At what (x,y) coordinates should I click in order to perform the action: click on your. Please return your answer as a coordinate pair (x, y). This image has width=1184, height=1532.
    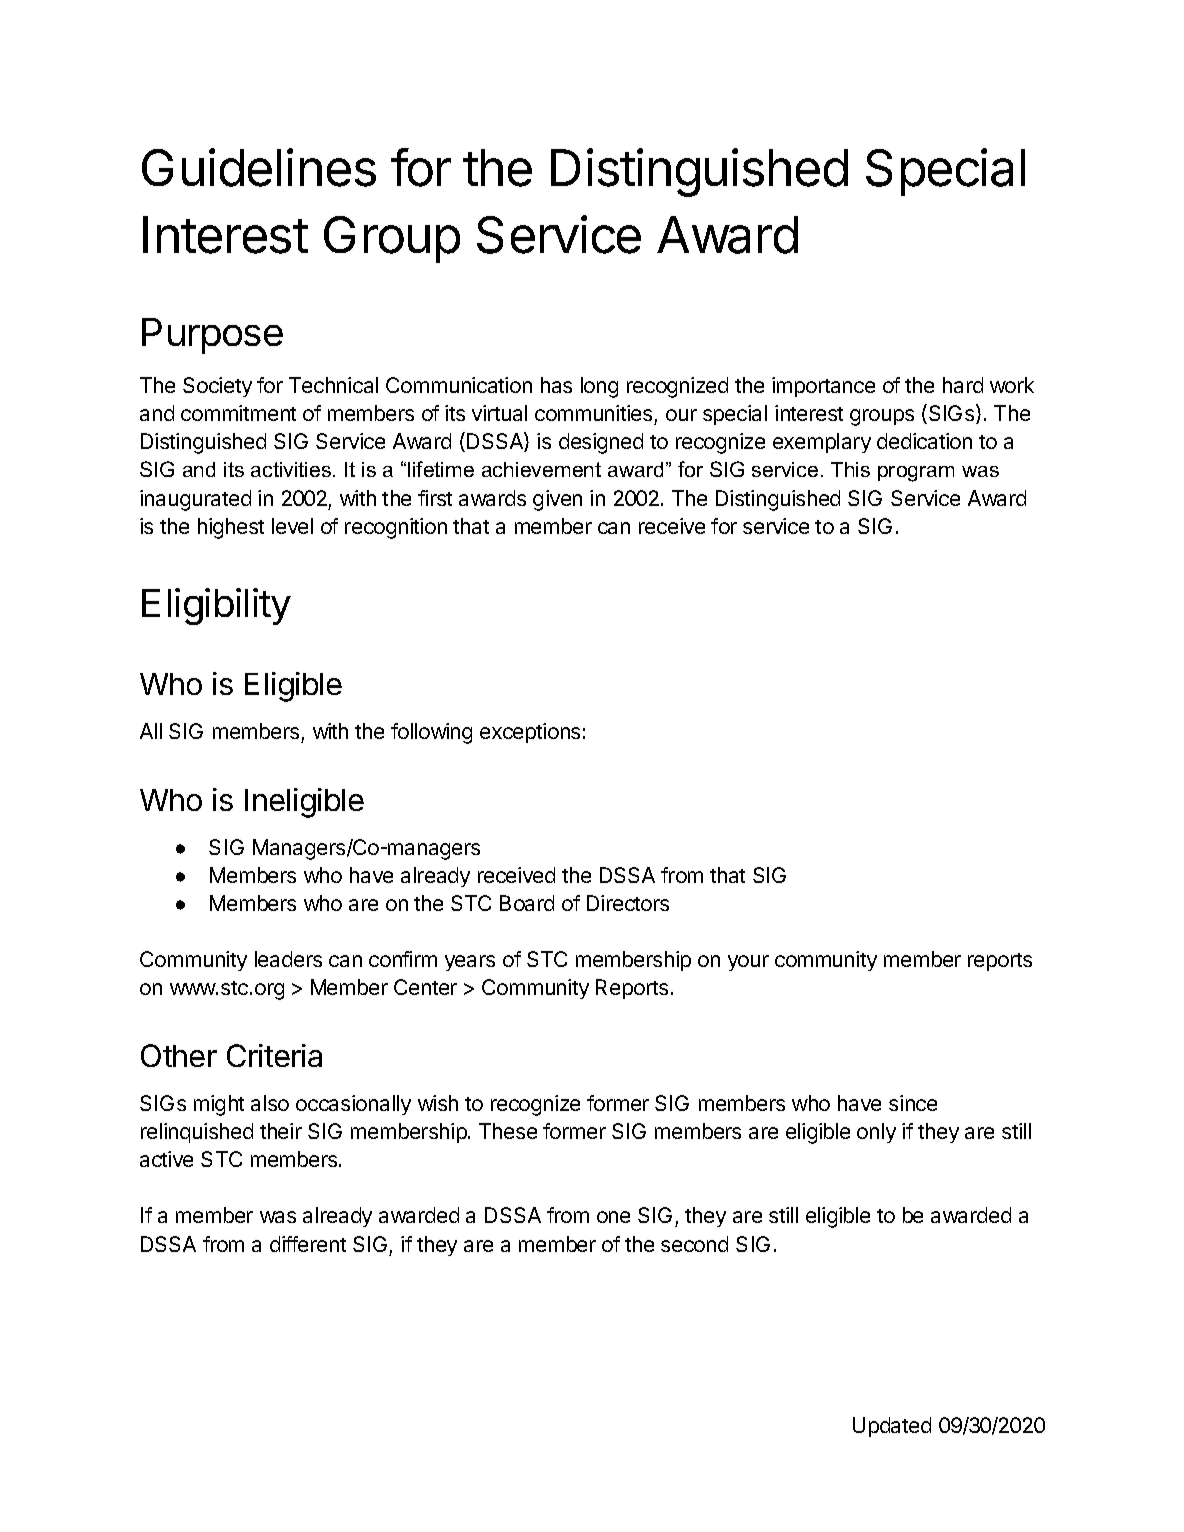
    Looking at the image, I should click on (748, 963).
